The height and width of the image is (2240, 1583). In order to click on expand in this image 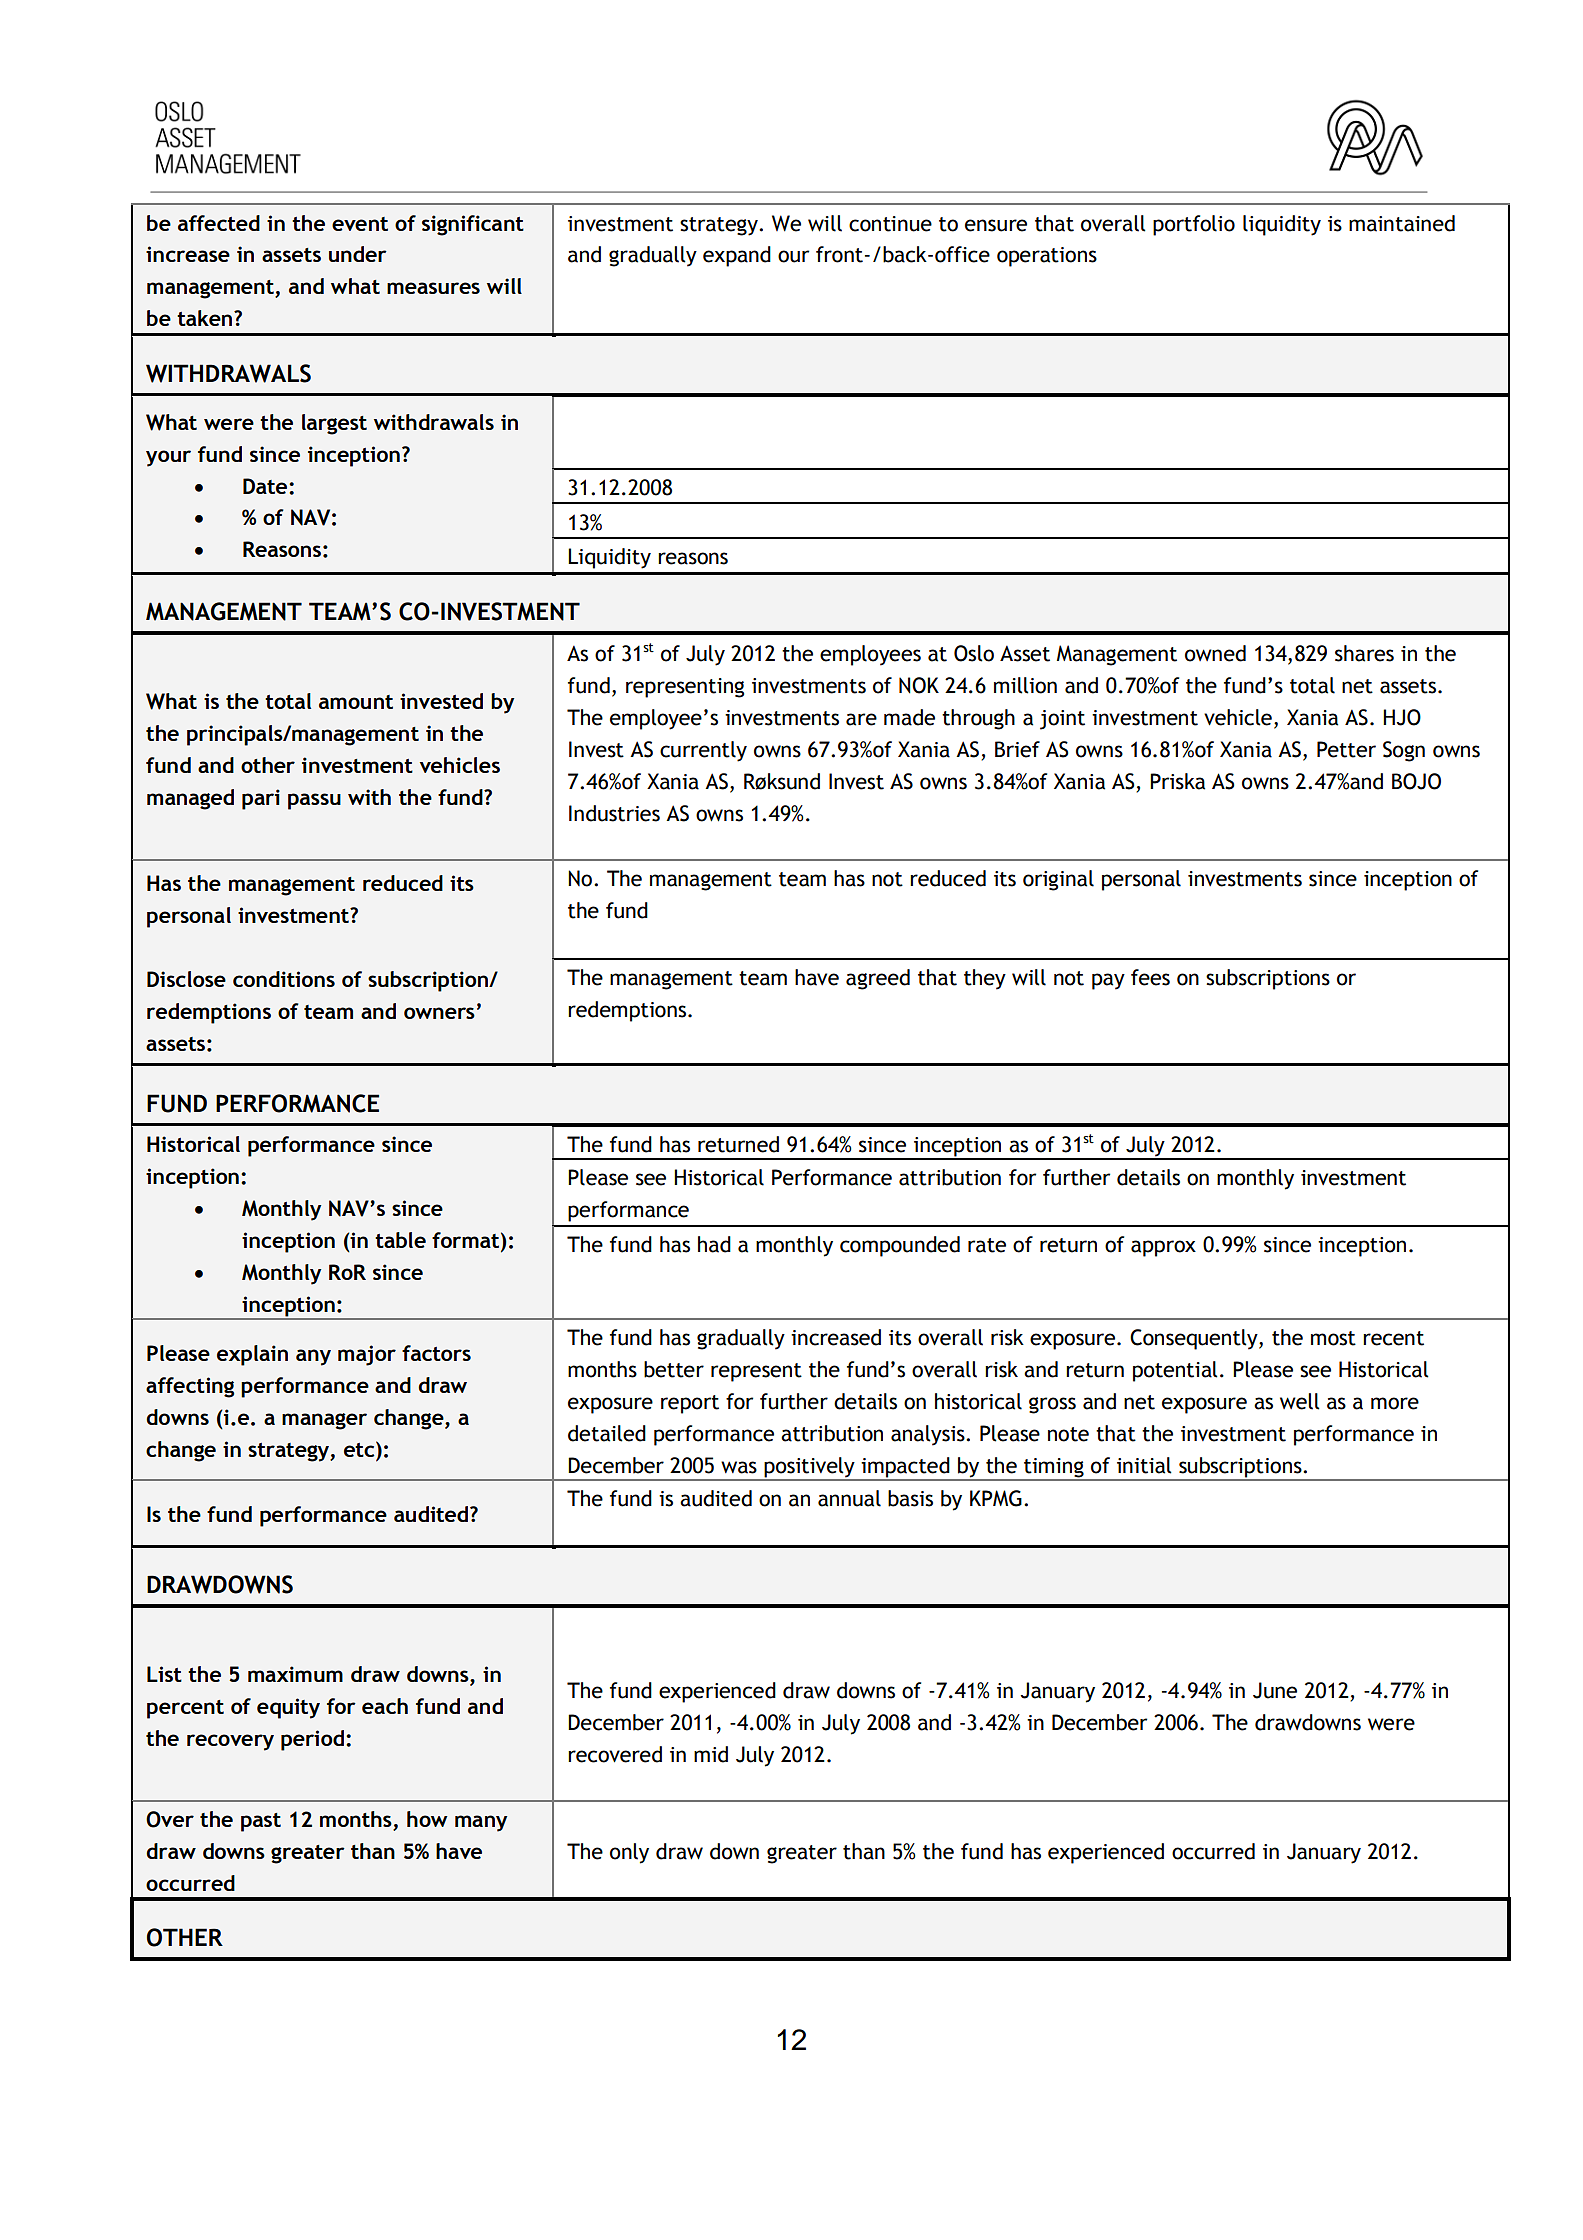, I will do `click(737, 256)`.
